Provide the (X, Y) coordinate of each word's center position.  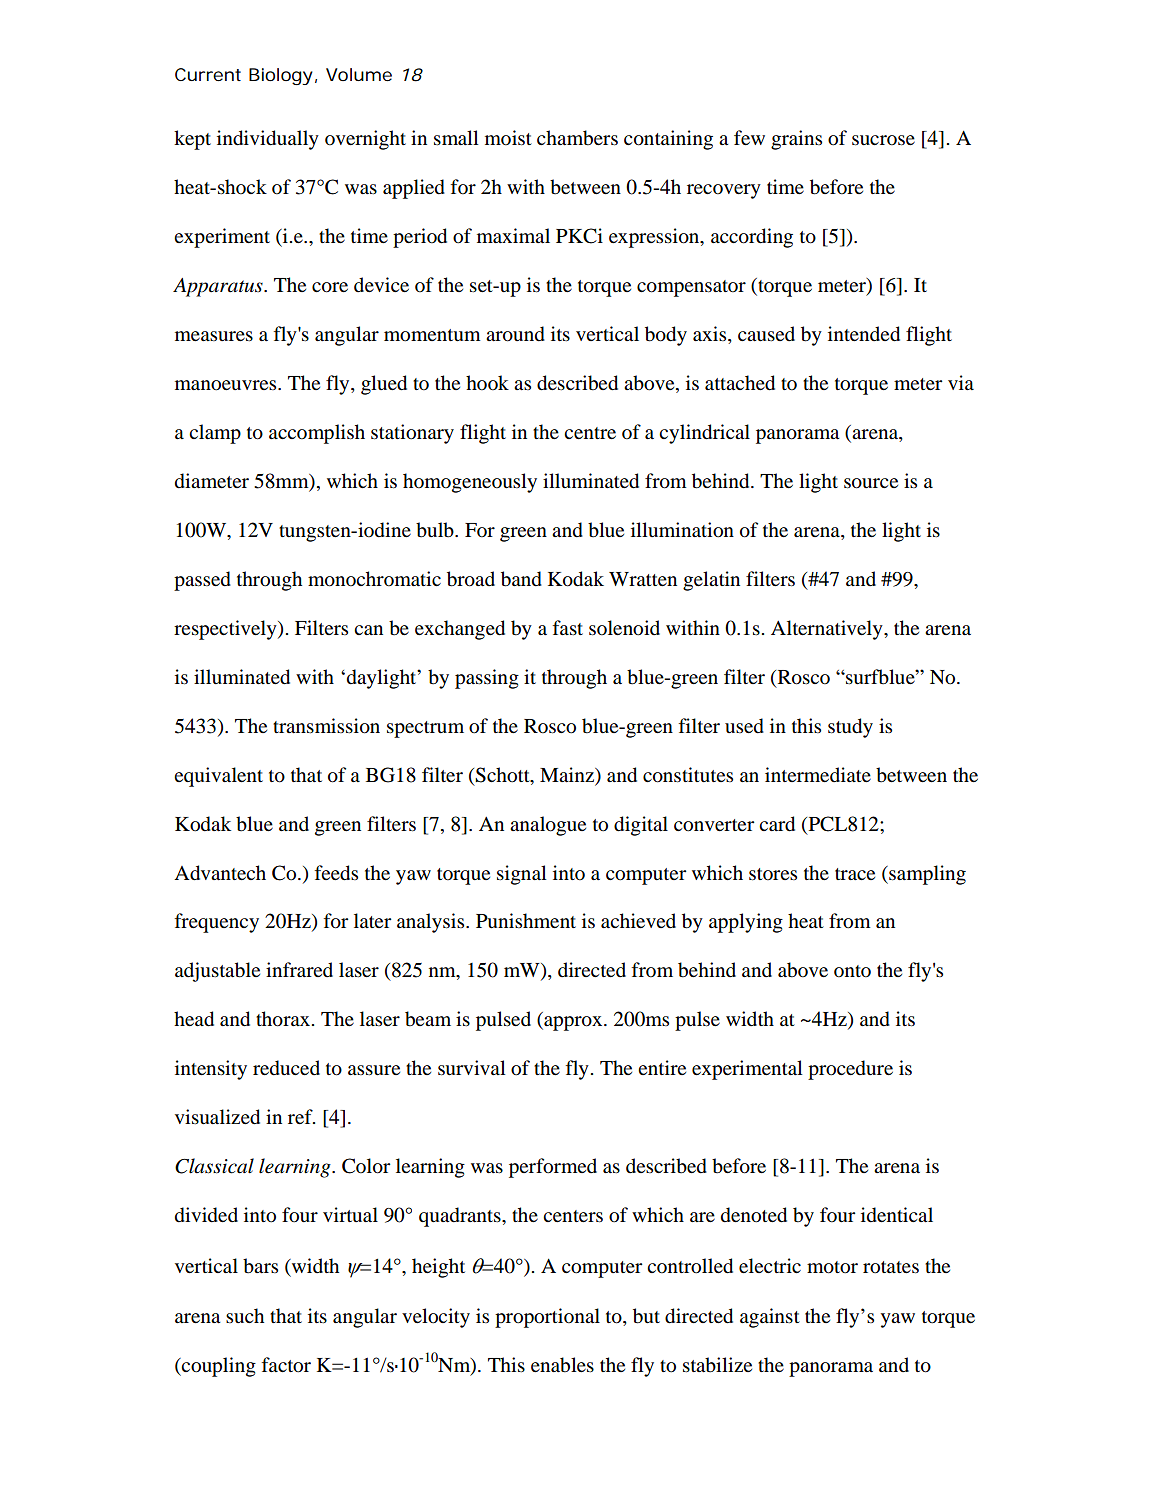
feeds (336, 873)
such (245, 1315)
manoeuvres (227, 385)
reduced (286, 1068)
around (515, 334)
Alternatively (828, 630)
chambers (577, 138)
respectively (226, 630)
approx (573, 1023)
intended (864, 334)
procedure (850, 1070)
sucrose (883, 140)
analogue (548, 826)
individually (268, 140)
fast (568, 627)
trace (855, 874)
